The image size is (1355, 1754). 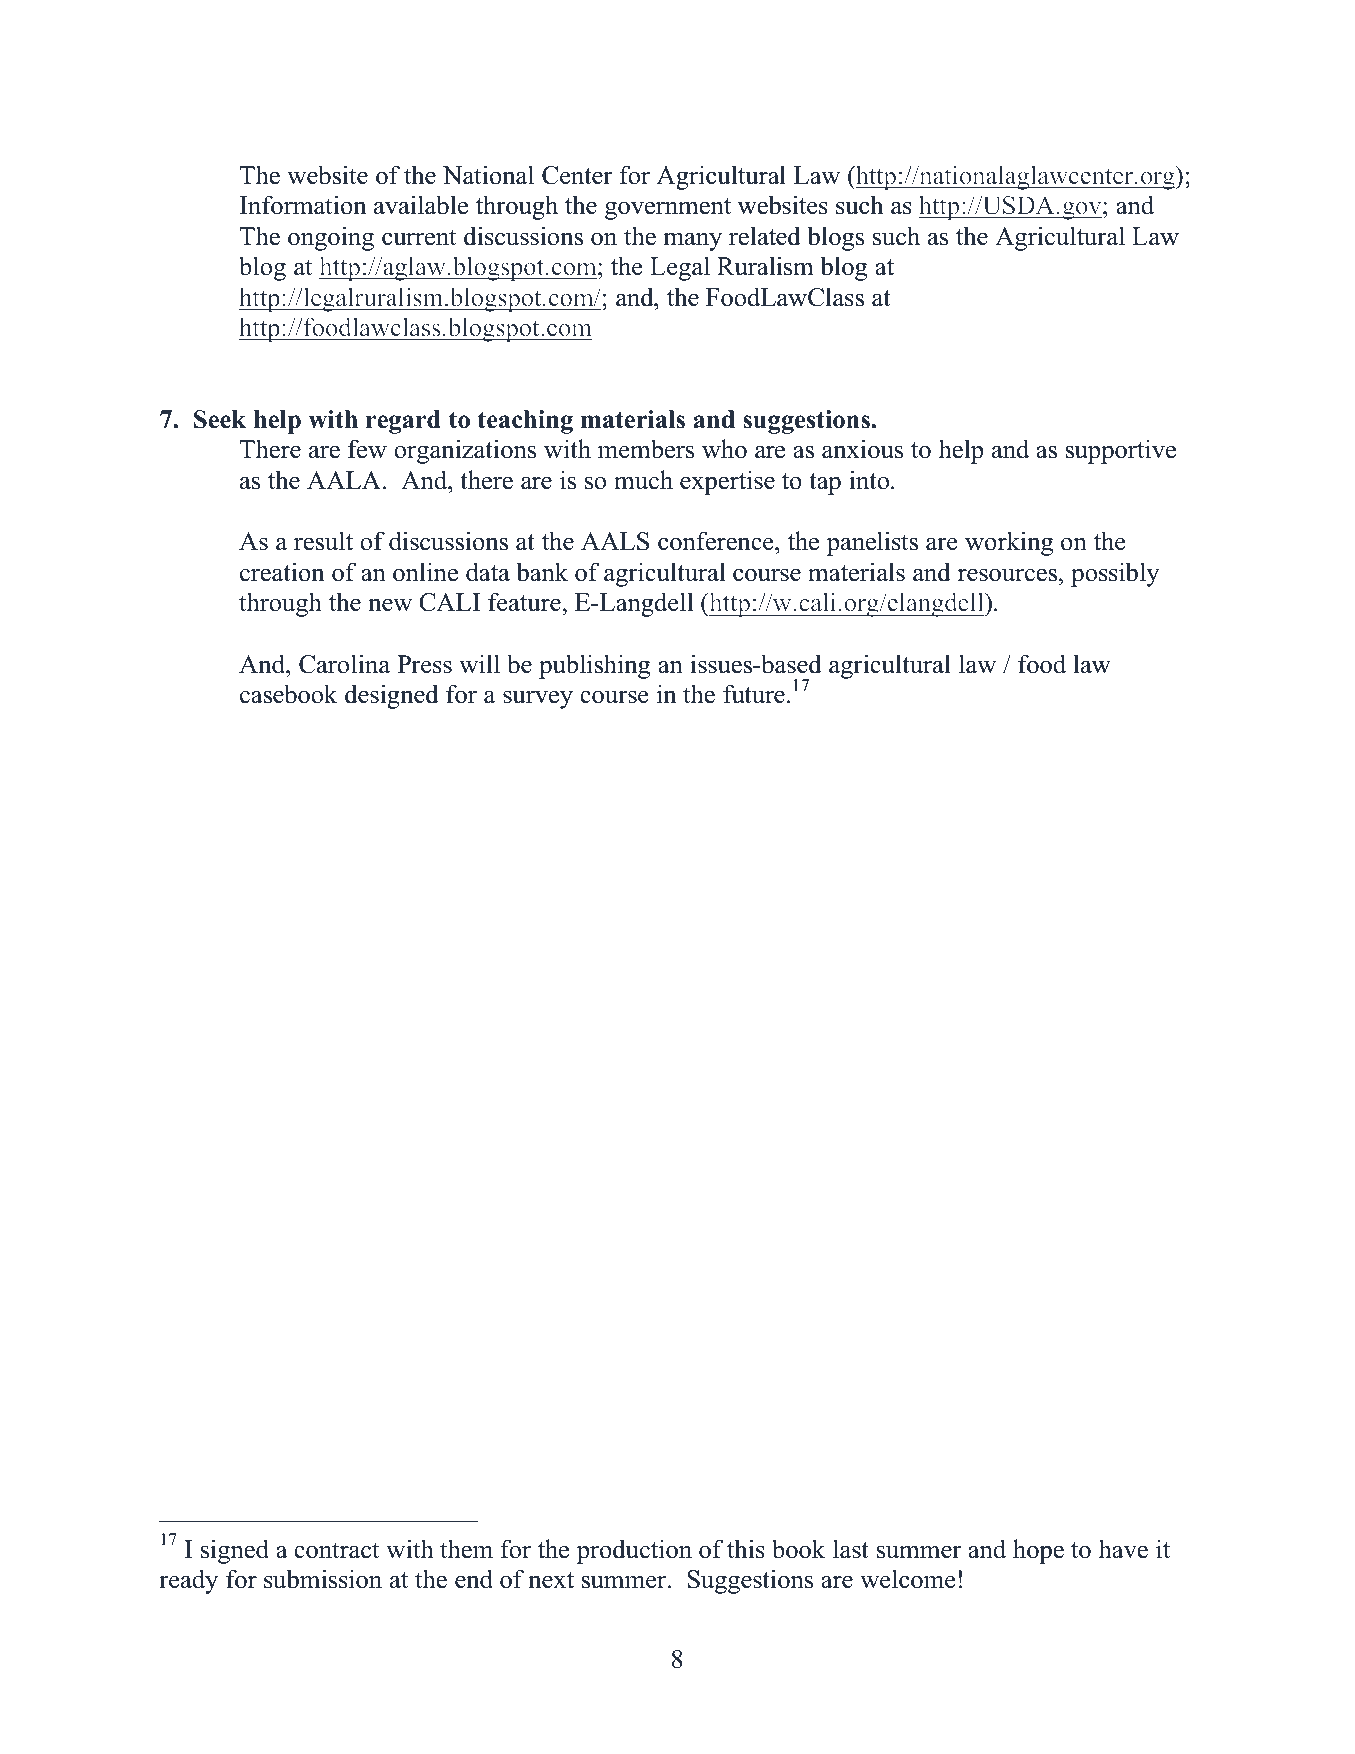 I want to click on related, so click(x=765, y=236).
